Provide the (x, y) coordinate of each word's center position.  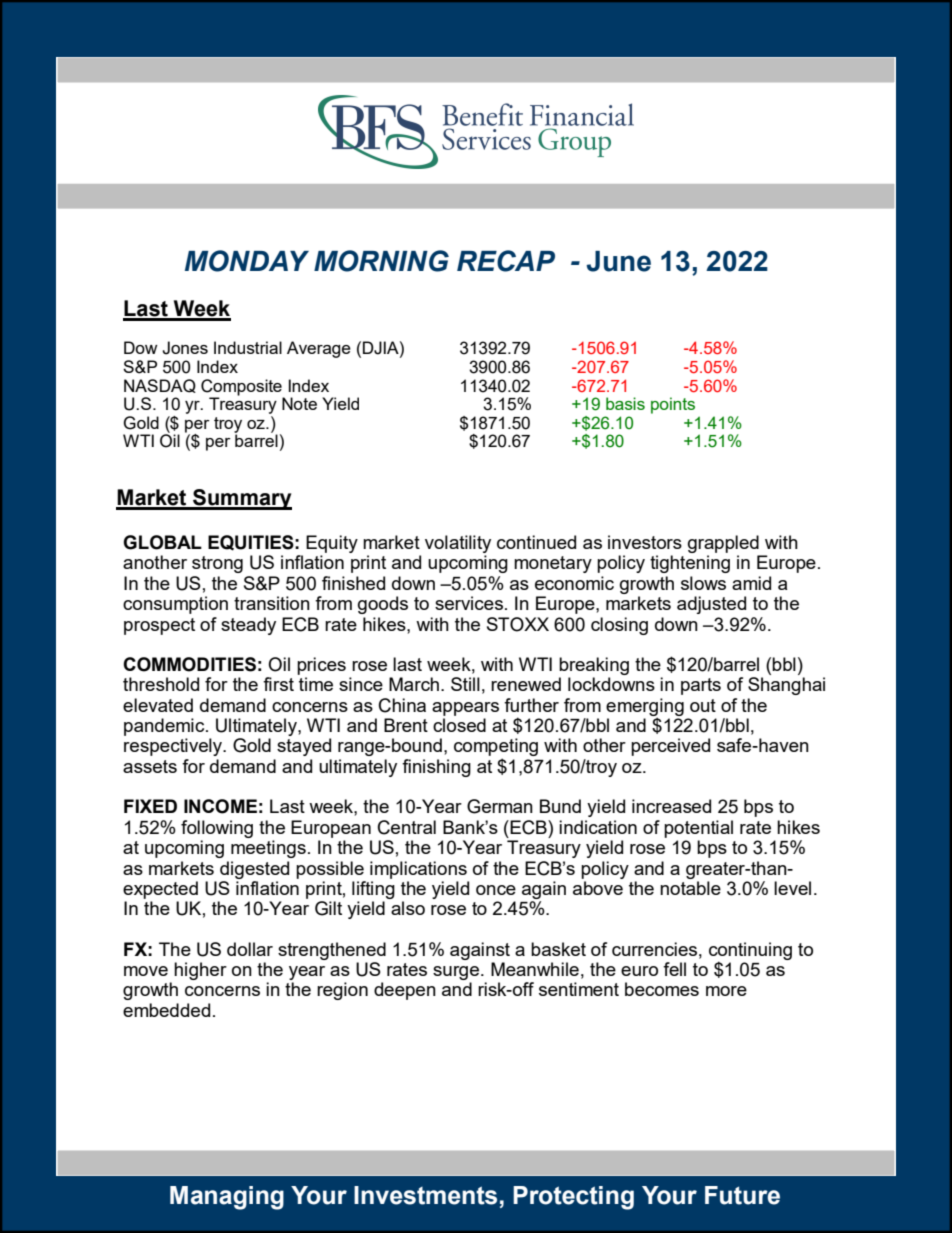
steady (248, 626)
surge (457, 974)
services (470, 603)
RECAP (506, 261)
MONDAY (247, 261)
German (500, 806)
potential (698, 829)
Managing (227, 1198)
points (673, 405)
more (726, 991)
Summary (241, 499)
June (618, 261)
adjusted (711, 605)
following (217, 829)
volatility (458, 544)
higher (200, 971)
